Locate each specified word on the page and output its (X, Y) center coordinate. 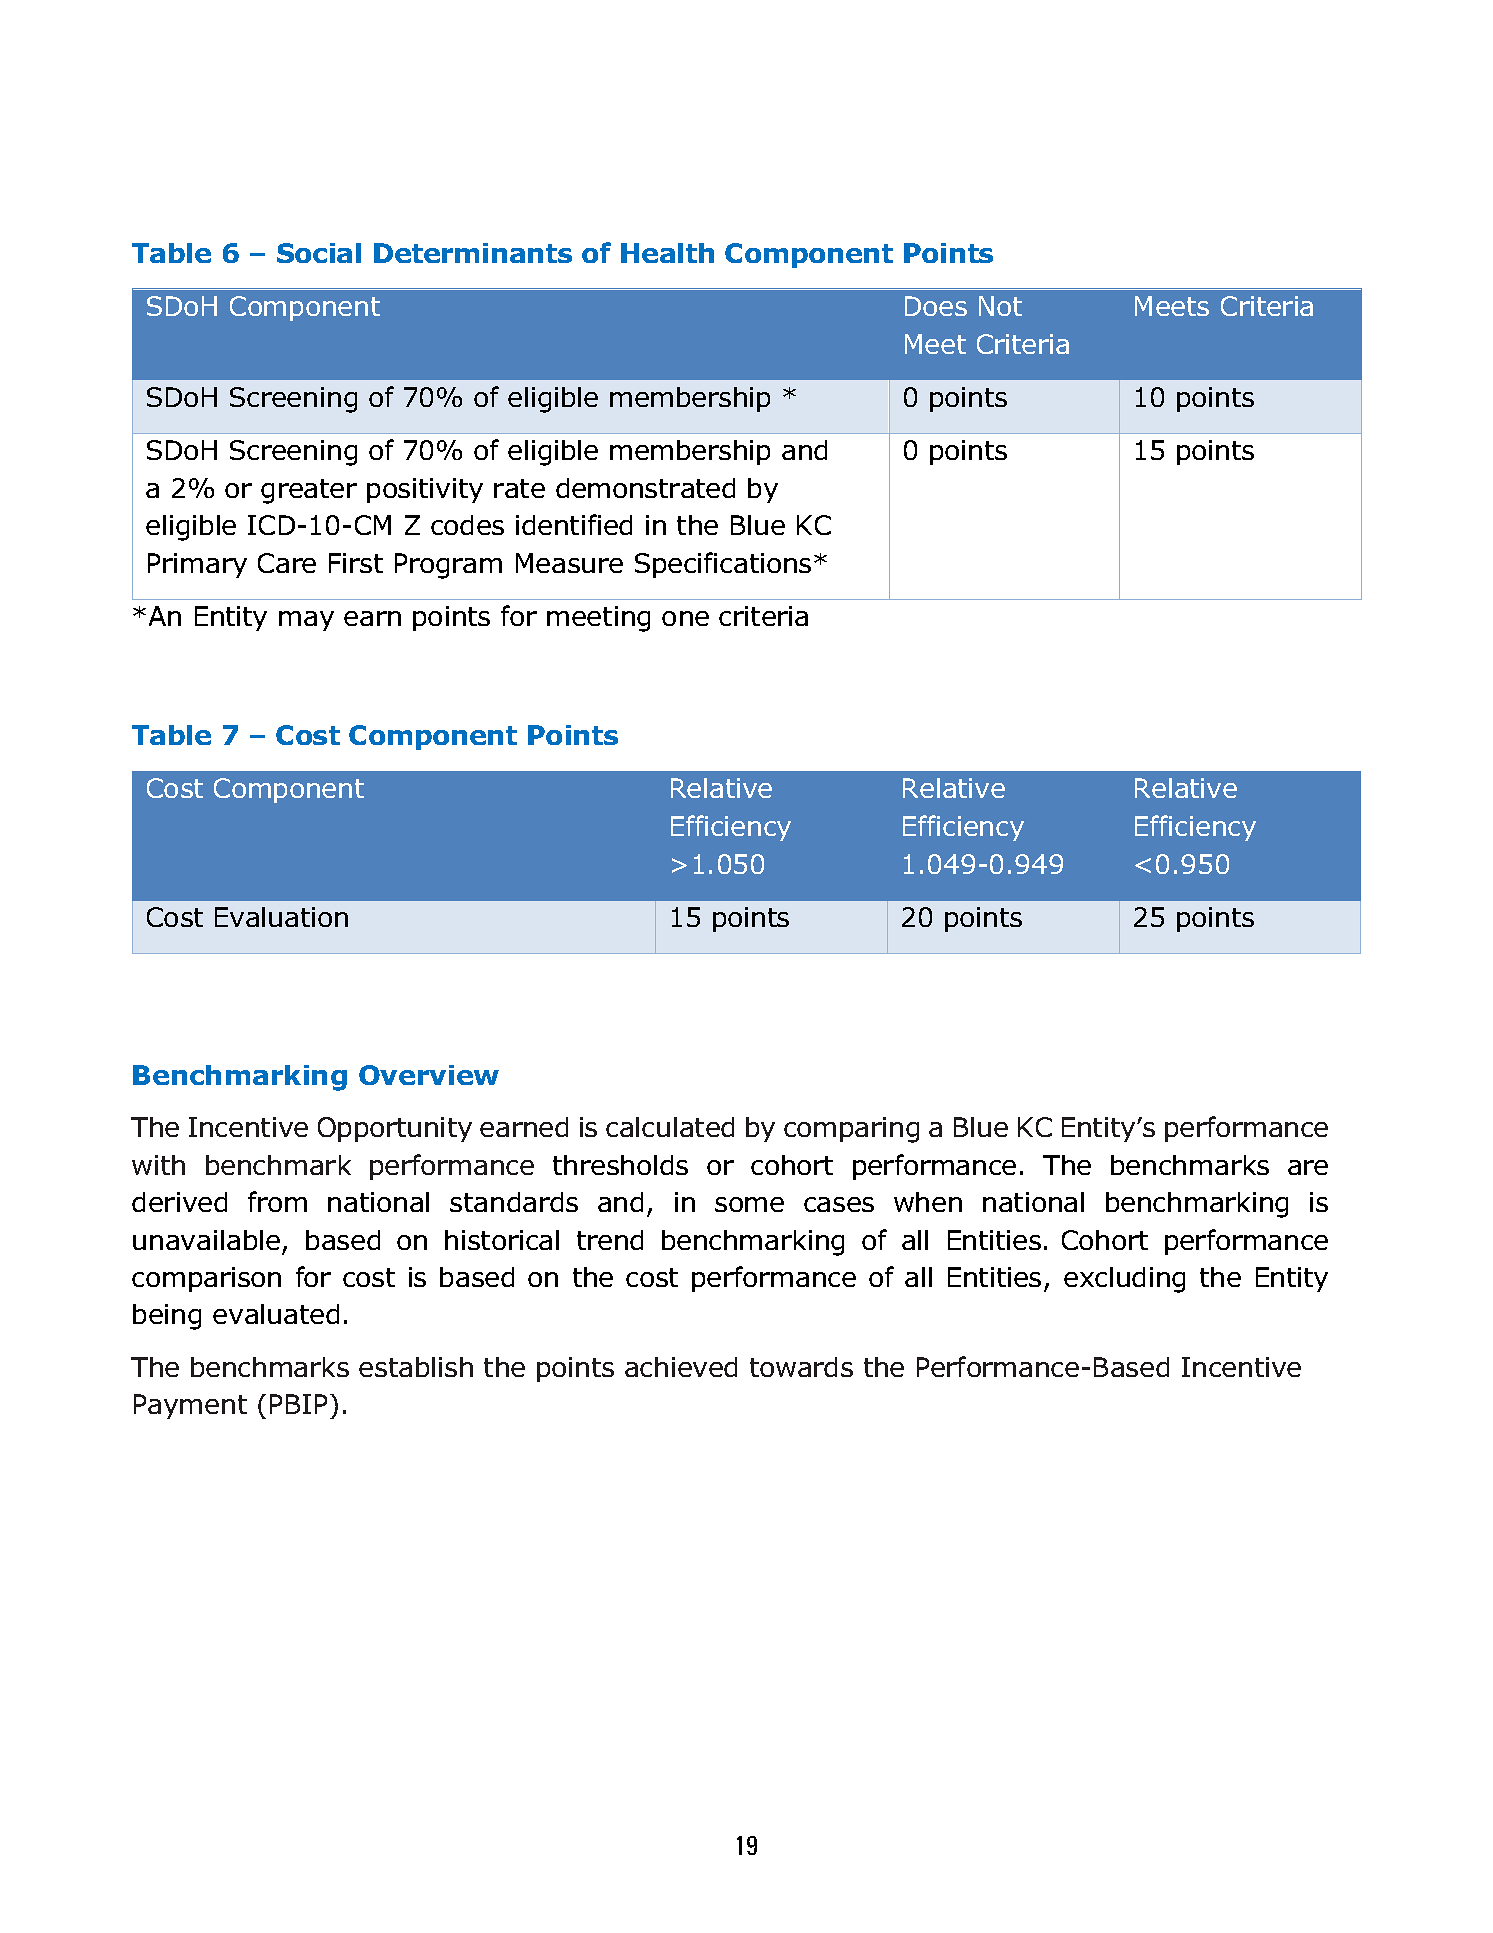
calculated (670, 1127)
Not (1000, 306)
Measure (569, 563)
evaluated (276, 1314)
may (306, 621)
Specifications (723, 565)
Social (319, 253)
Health (667, 253)
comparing (851, 1130)
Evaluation (281, 917)
